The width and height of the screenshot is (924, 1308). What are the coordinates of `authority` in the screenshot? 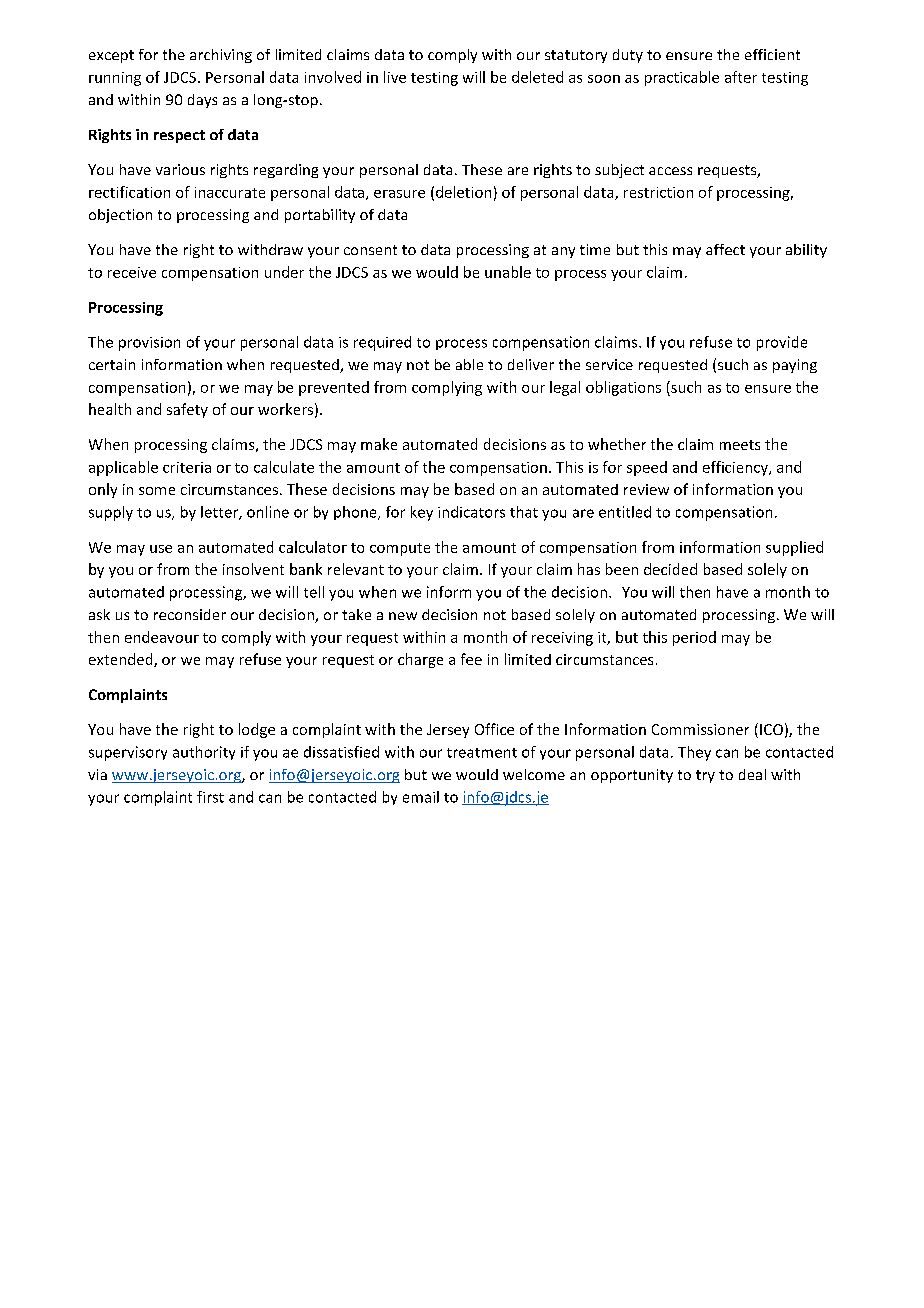 It's located at (204, 753).
